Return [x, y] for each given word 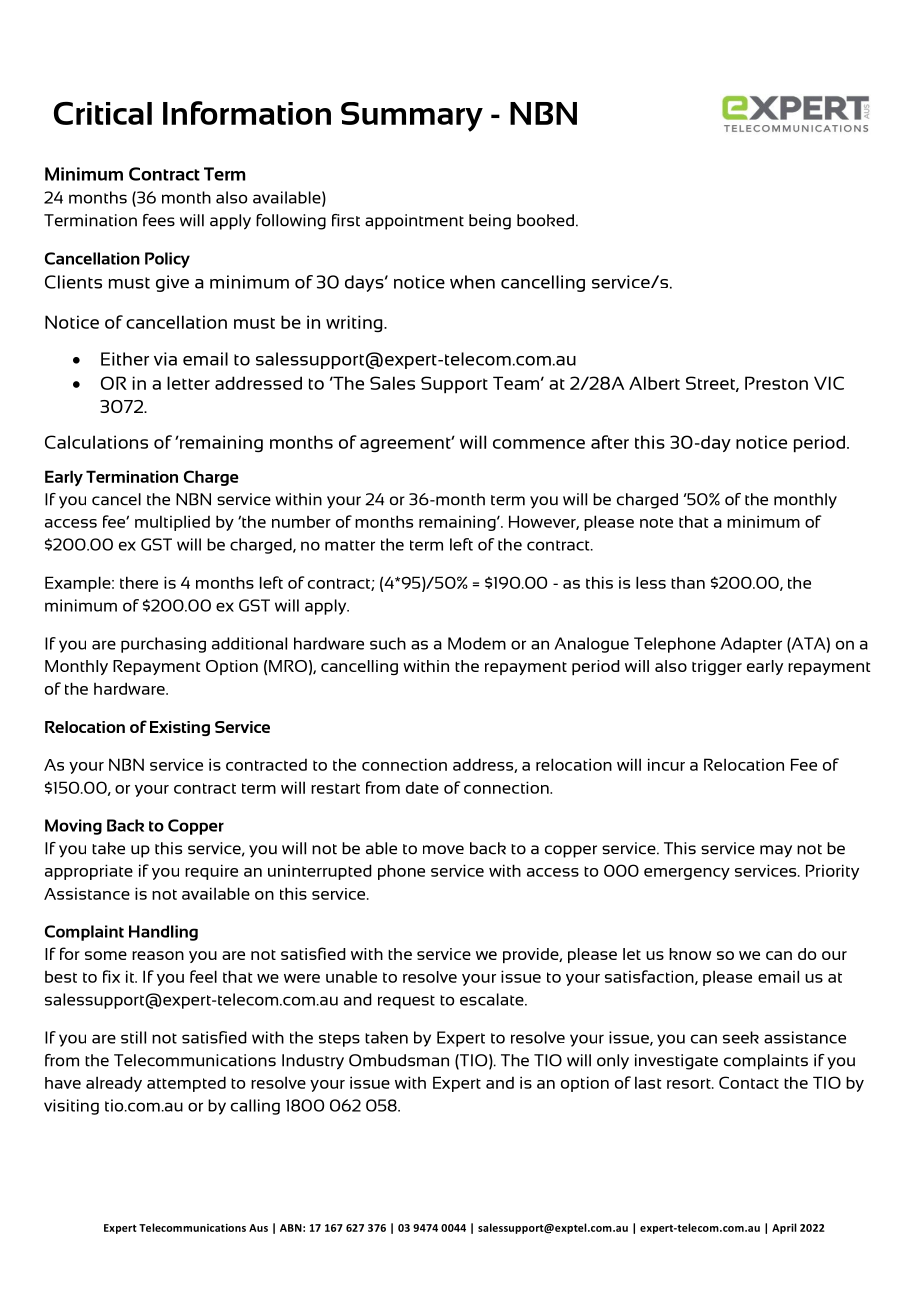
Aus [258, 1228]
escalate [493, 999]
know [690, 954]
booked [545, 220]
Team [516, 383]
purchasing [163, 645]
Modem [477, 643]
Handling [163, 933]
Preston [776, 383]
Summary [412, 117]
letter [188, 383]
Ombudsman [399, 1060]
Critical [103, 113]
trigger [717, 667]
